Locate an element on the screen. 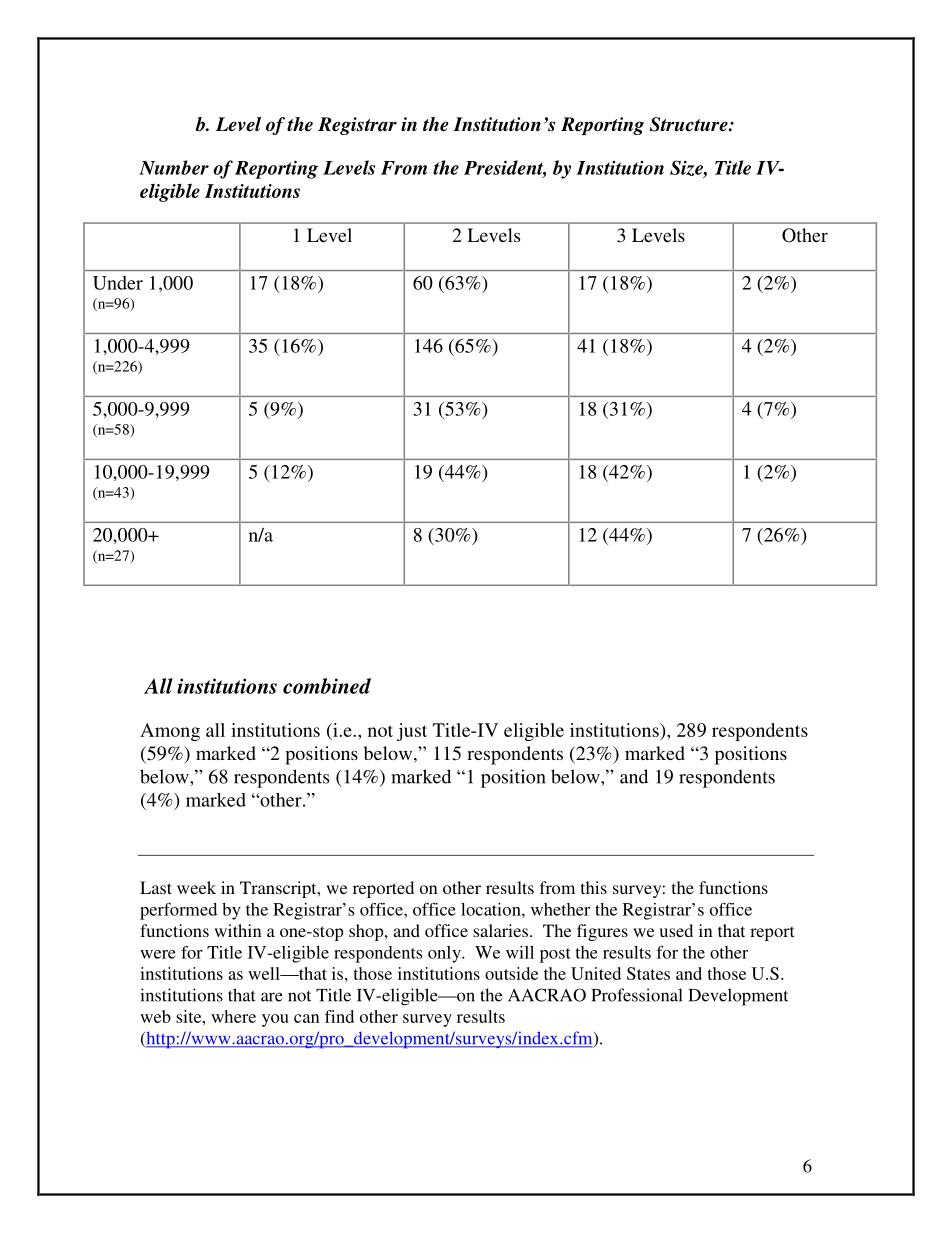 The image size is (952, 1233). combined is located at coordinates (327, 686).
